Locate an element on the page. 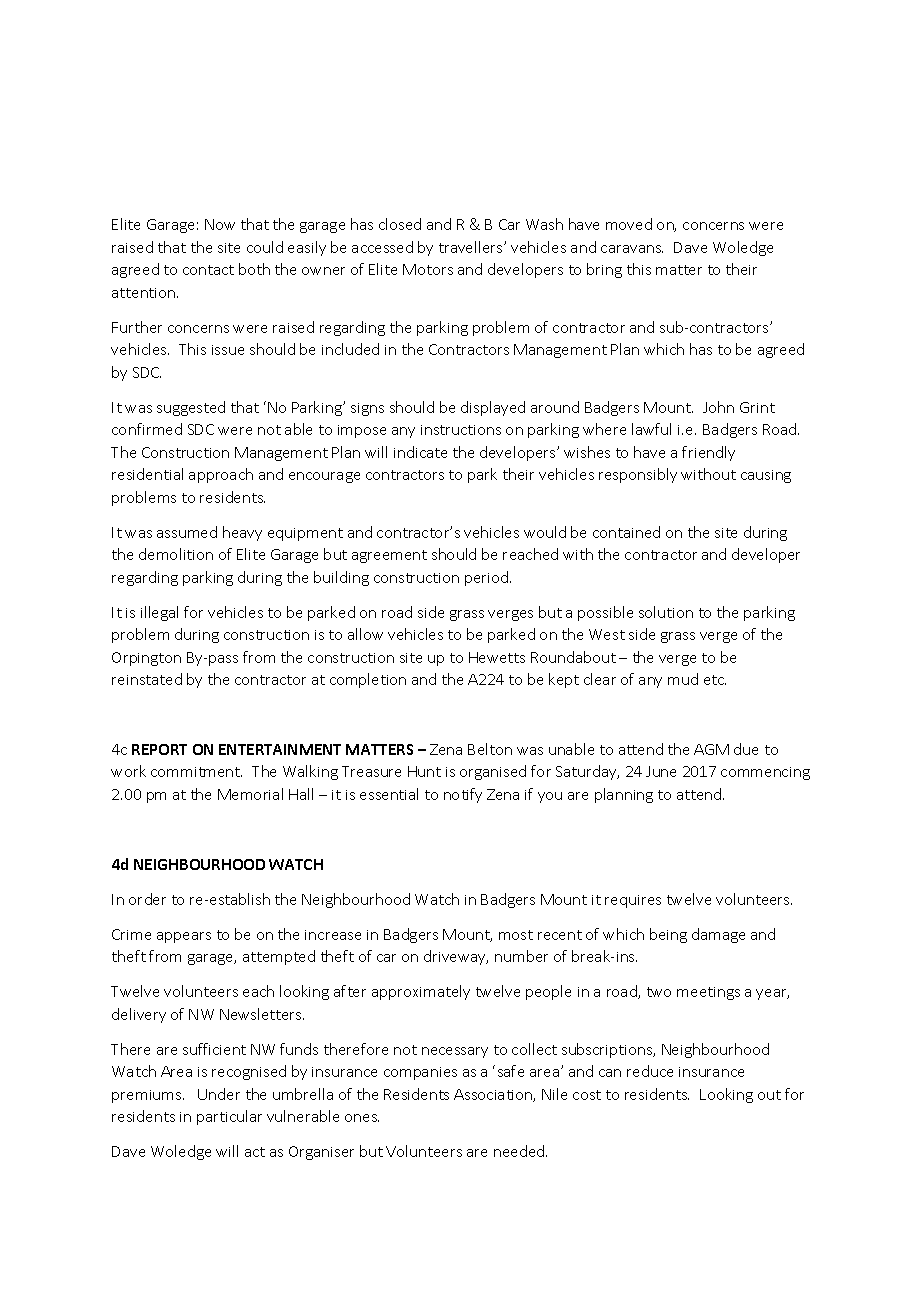 Image resolution: width=924 pixels, height=1308 pixels. indicate is located at coordinates (420, 452).
